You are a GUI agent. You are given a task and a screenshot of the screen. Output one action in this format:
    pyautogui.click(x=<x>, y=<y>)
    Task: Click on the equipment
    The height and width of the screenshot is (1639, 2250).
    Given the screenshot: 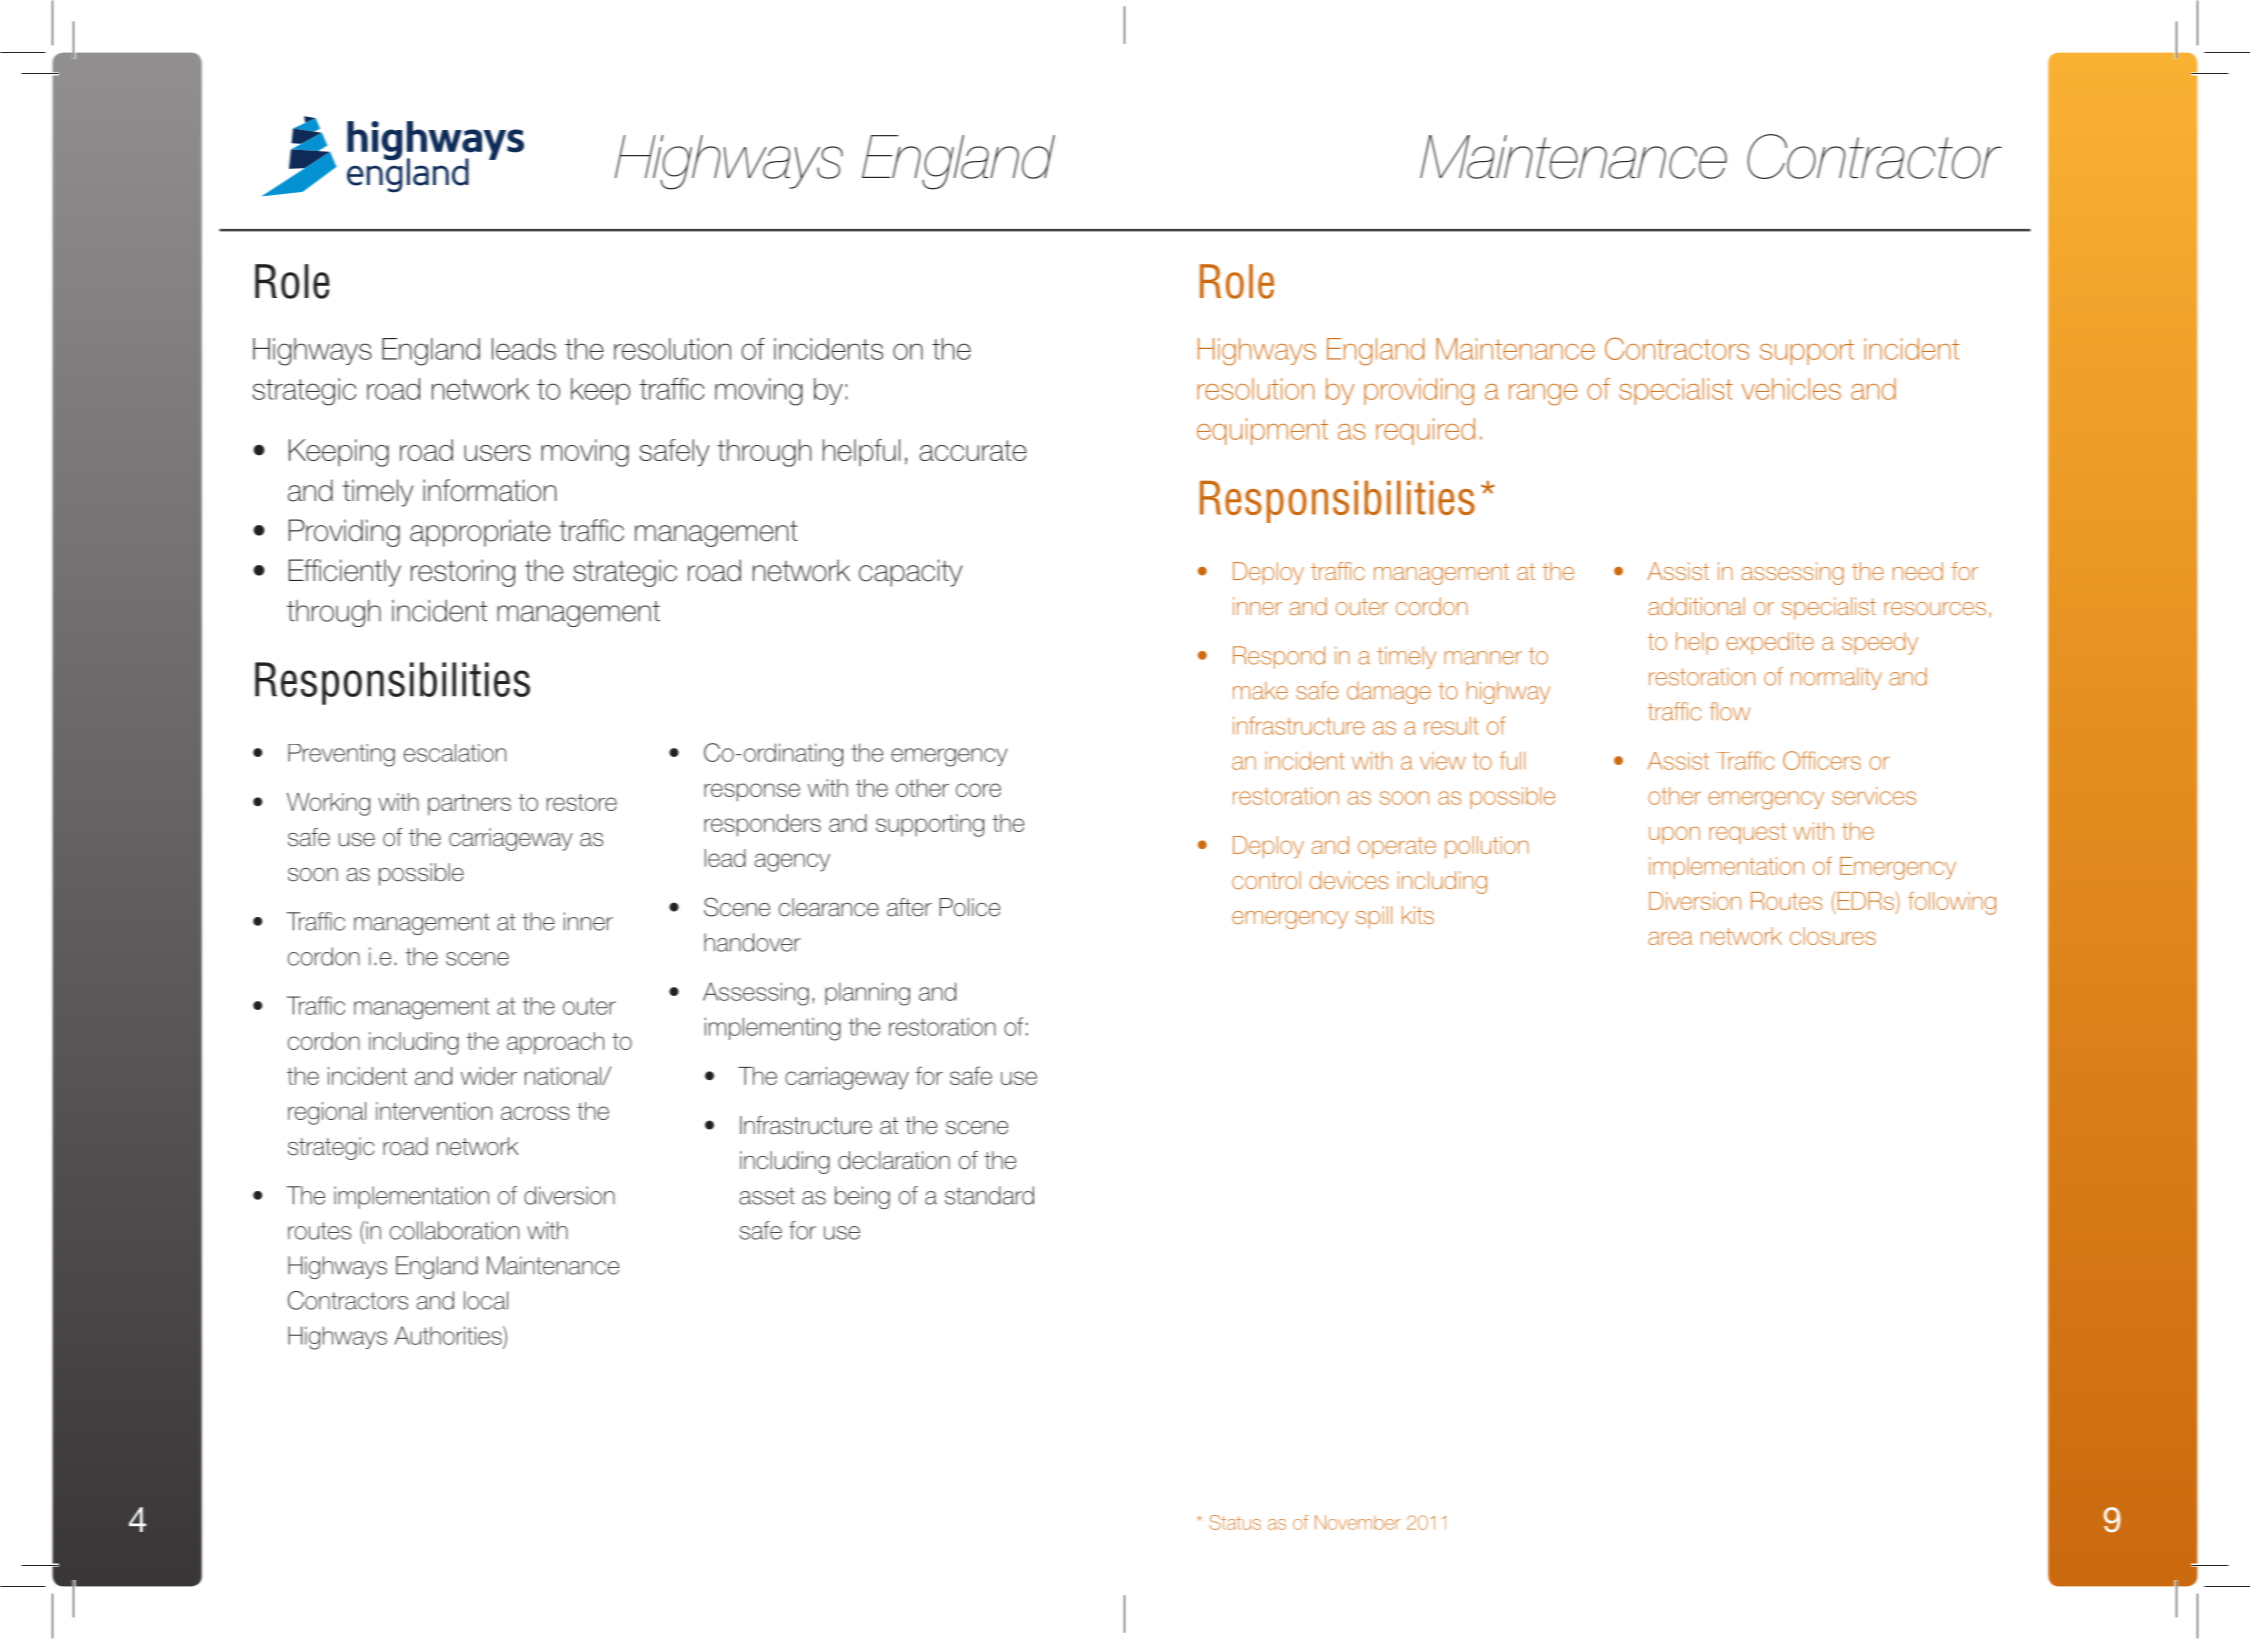 What is the action you would take?
    pyautogui.click(x=1262, y=431)
